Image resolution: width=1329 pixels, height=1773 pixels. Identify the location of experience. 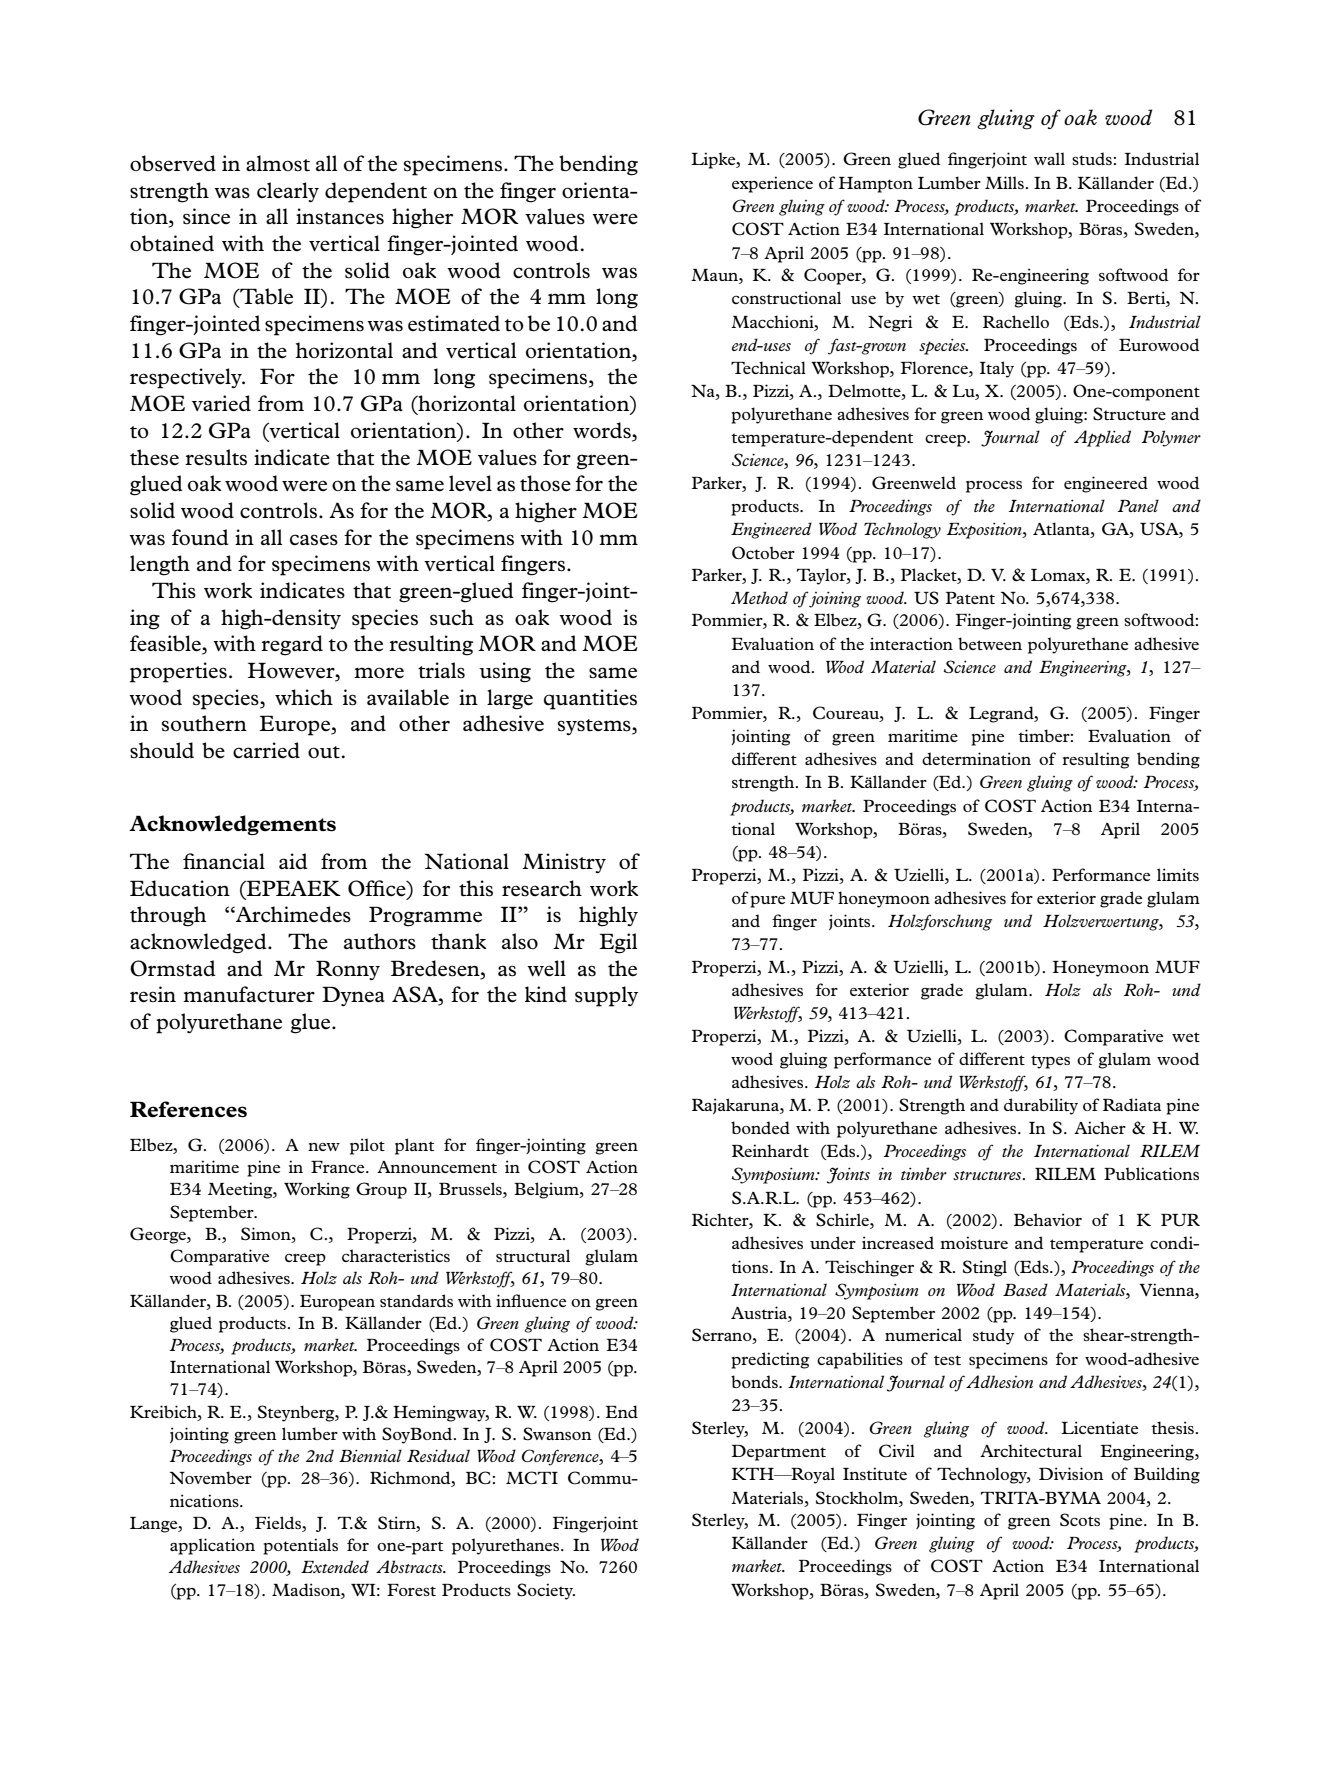
(772, 184).
